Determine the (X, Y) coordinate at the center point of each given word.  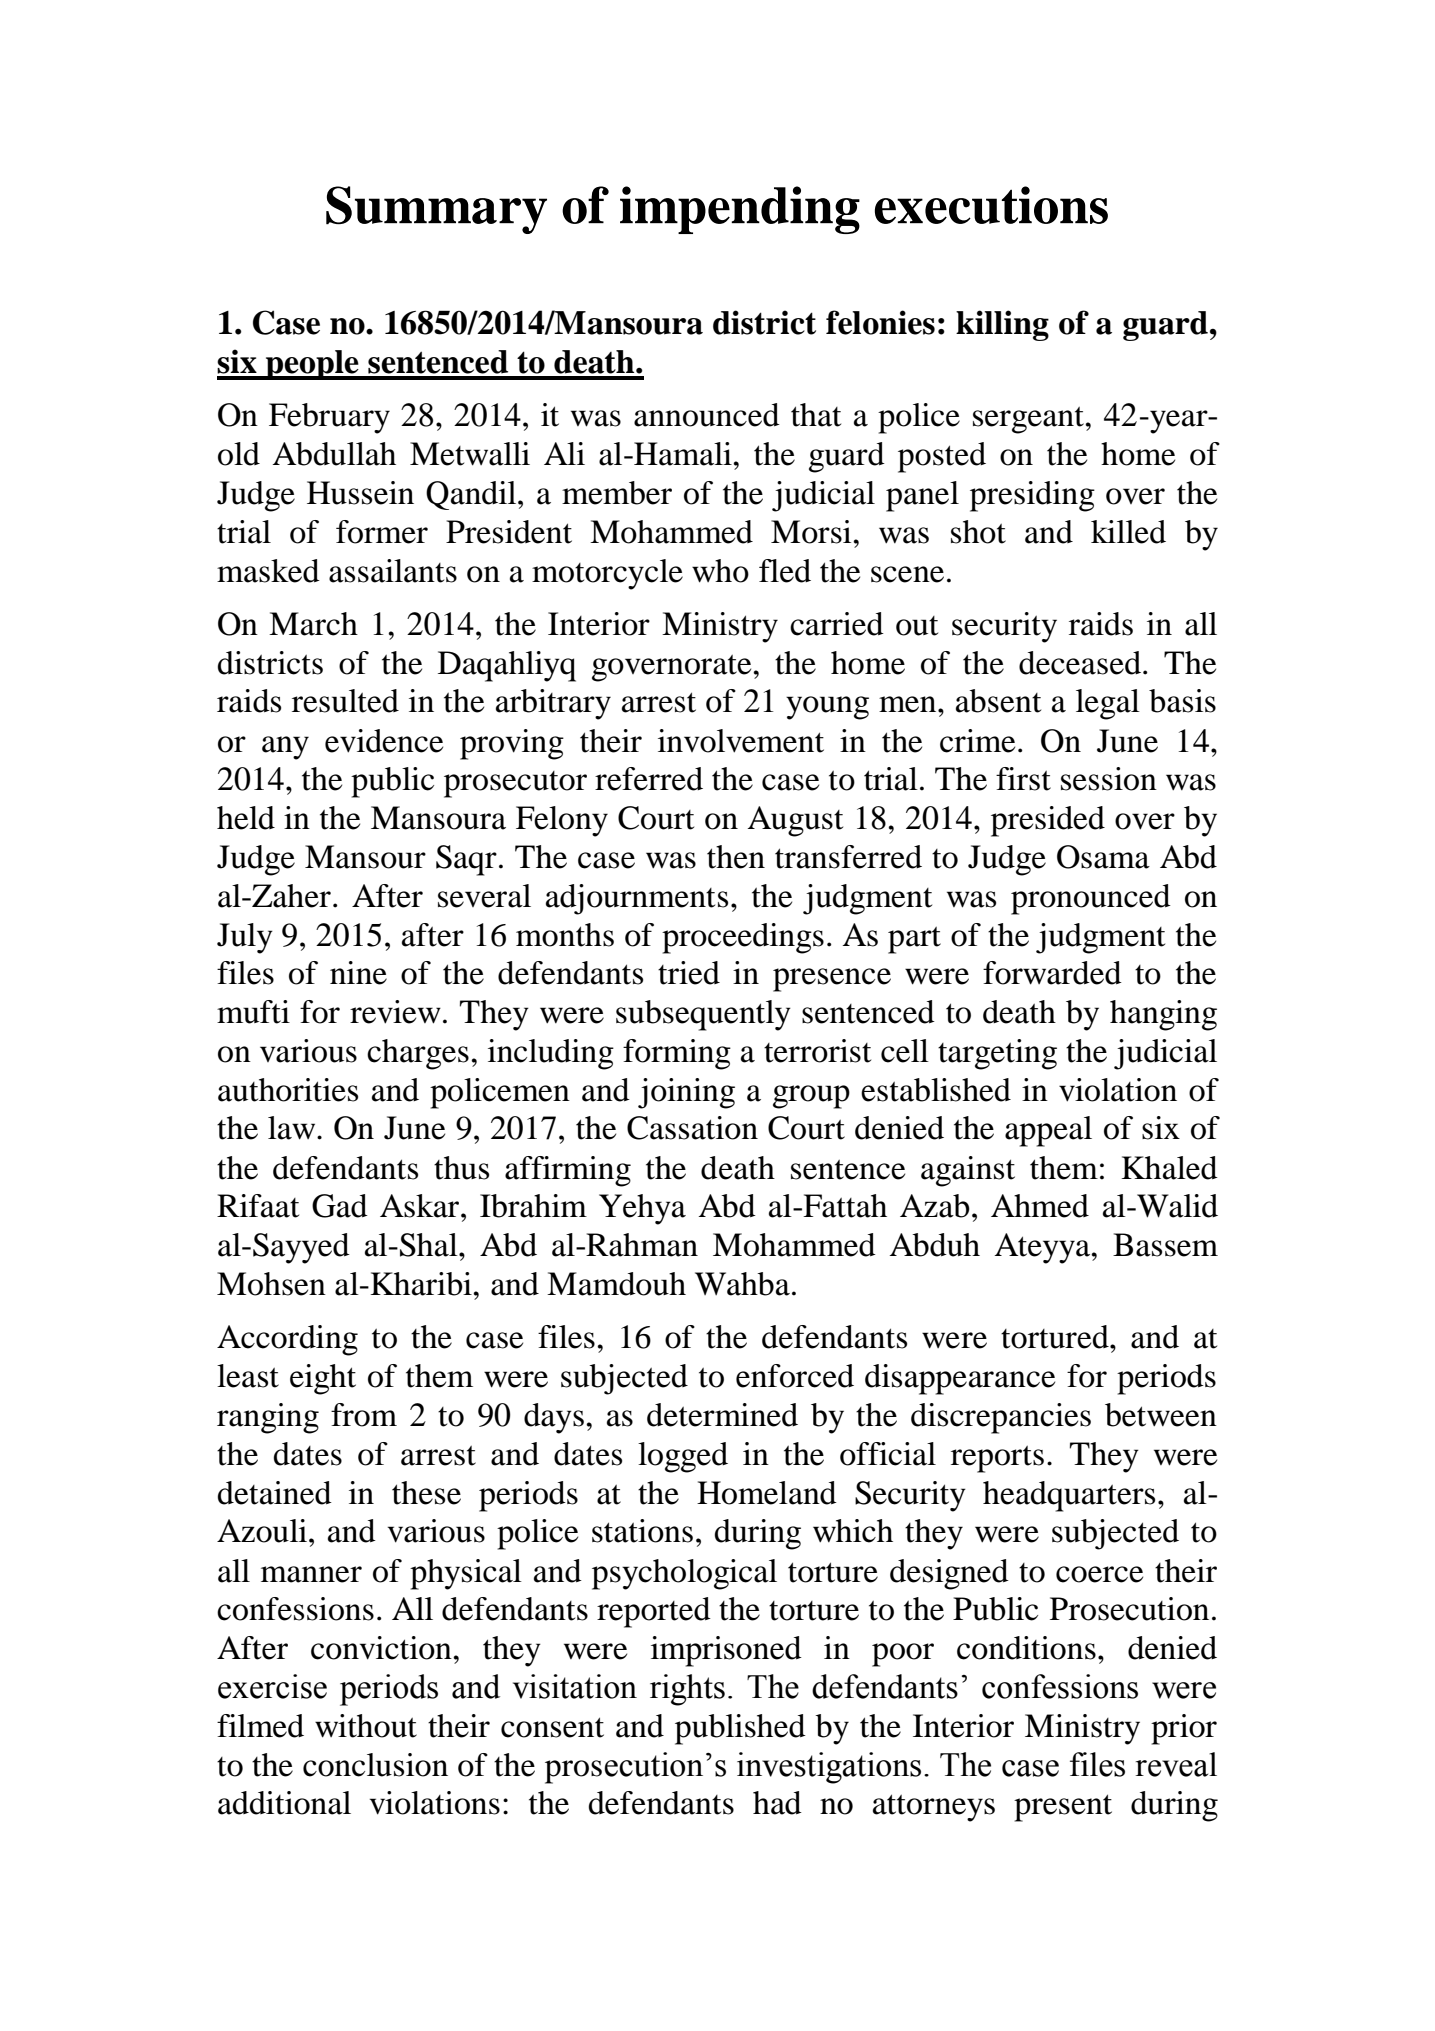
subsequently (703, 1015)
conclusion (375, 1765)
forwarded (1052, 973)
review (395, 1012)
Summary (436, 210)
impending (740, 210)
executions (991, 205)
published (740, 1729)
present (1063, 1808)
